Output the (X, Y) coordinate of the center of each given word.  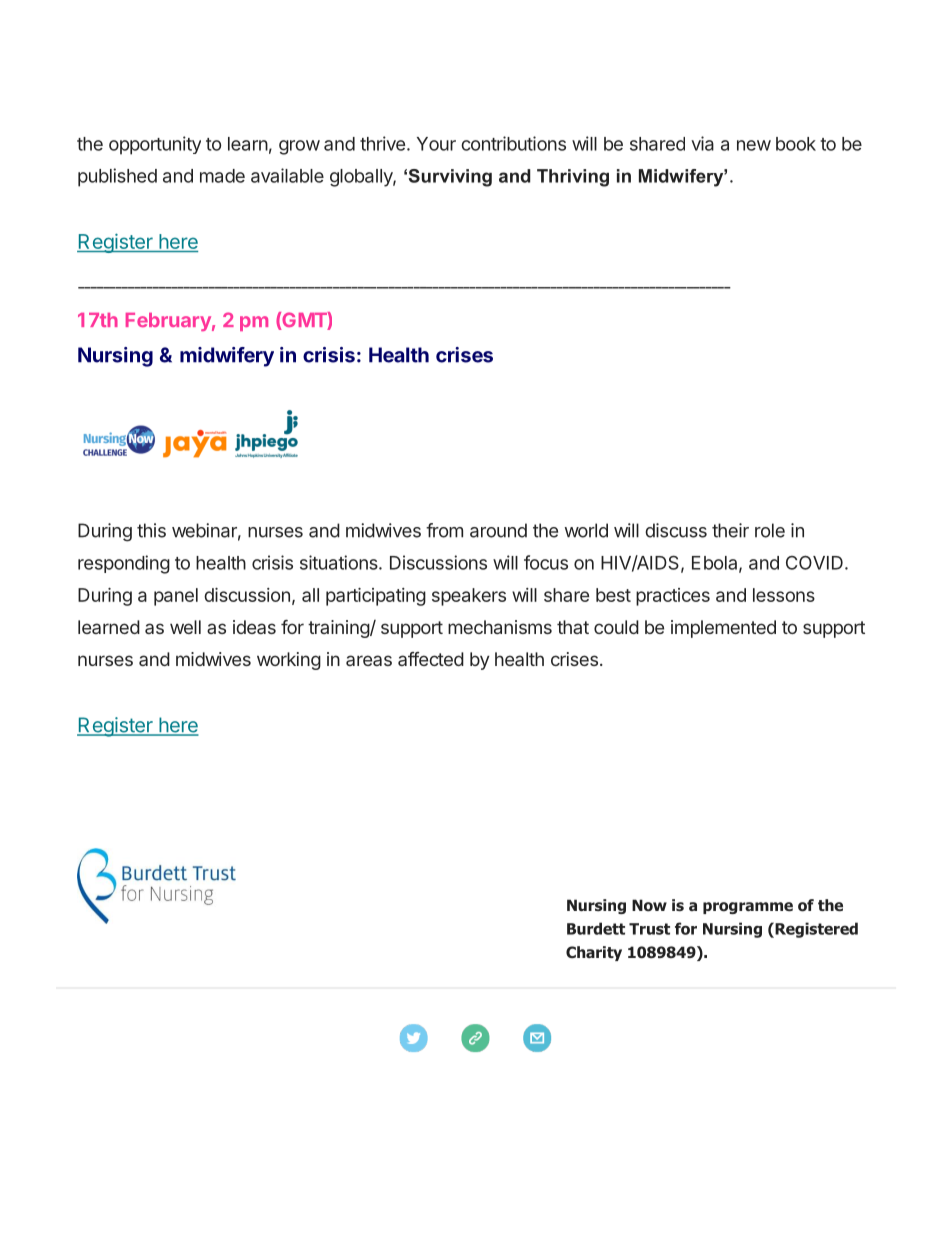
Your (436, 144)
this (151, 530)
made (222, 176)
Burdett (596, 928)
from (444, 530)
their (730, 530)
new (754, 145)
